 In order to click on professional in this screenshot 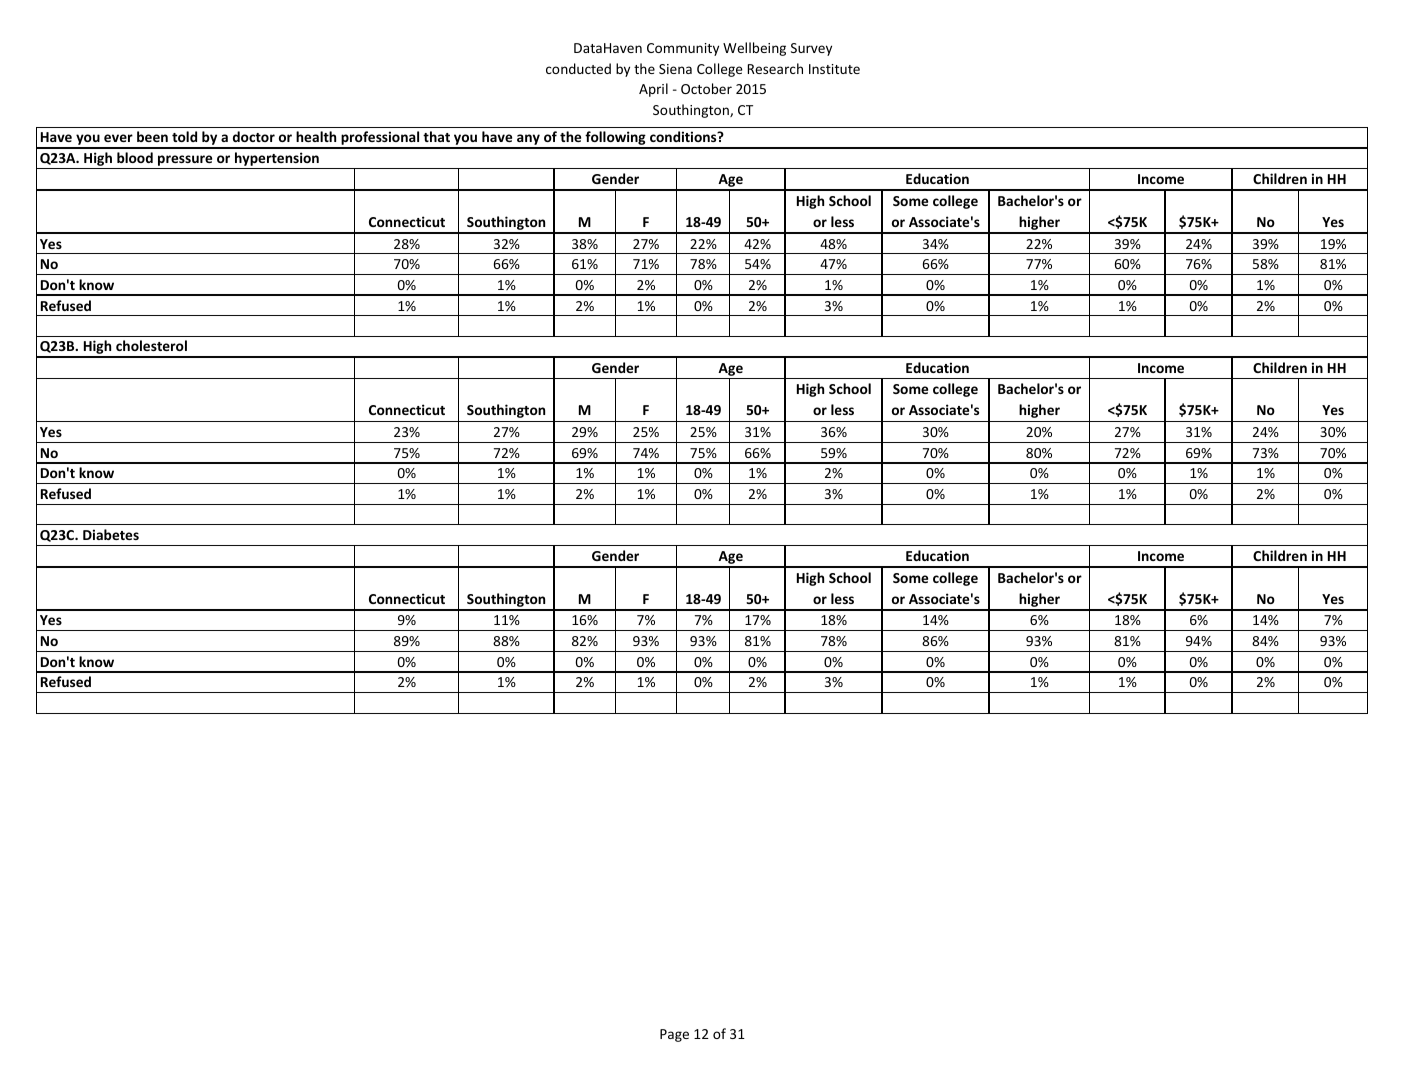, I will do `click(380, 139)`.
